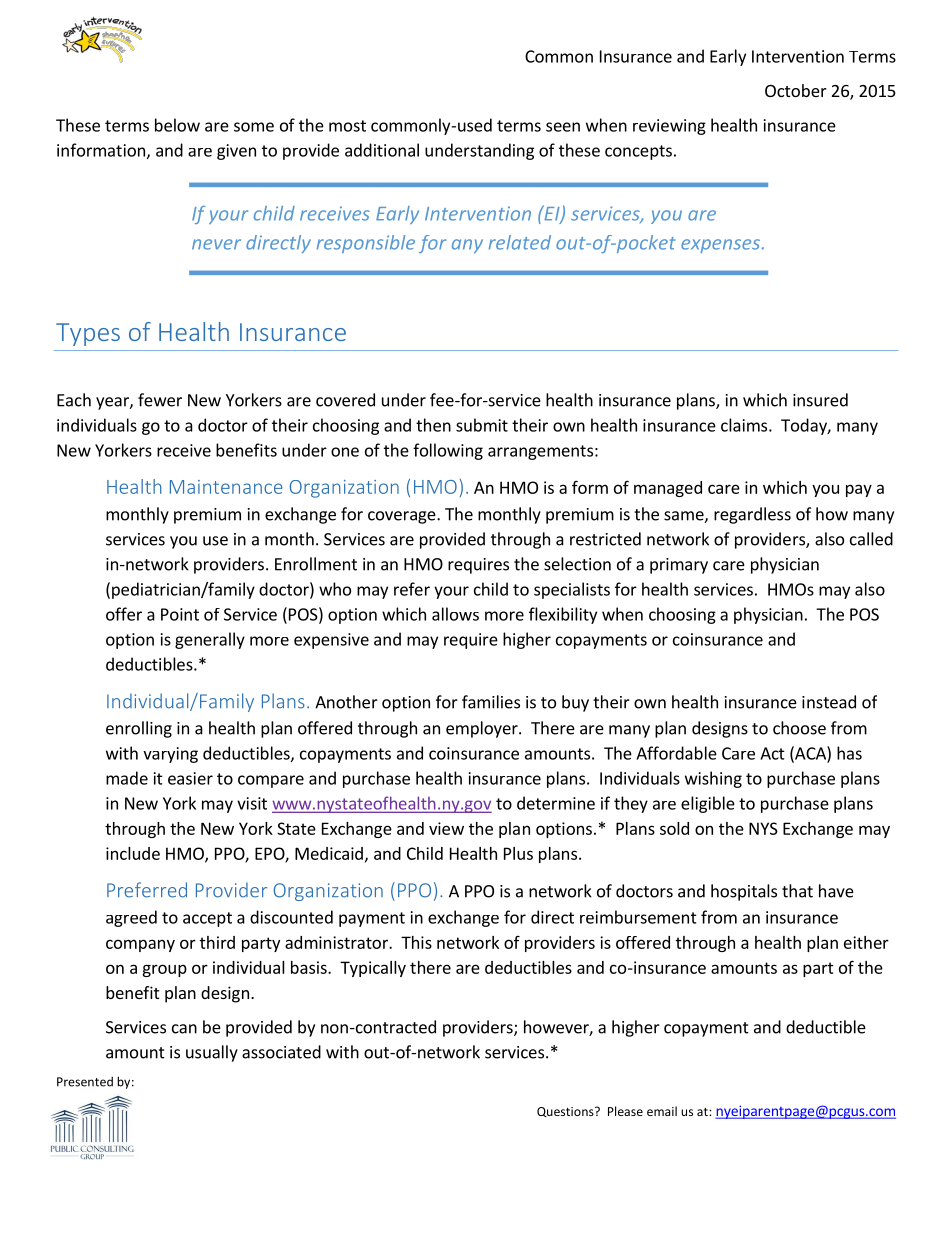 Image resolution: width=952 pixels, height=1233 pixels. What do you see at coordinates (679, 566) in the screenshot?
I see `primary` at bounding box center [679, 566].
